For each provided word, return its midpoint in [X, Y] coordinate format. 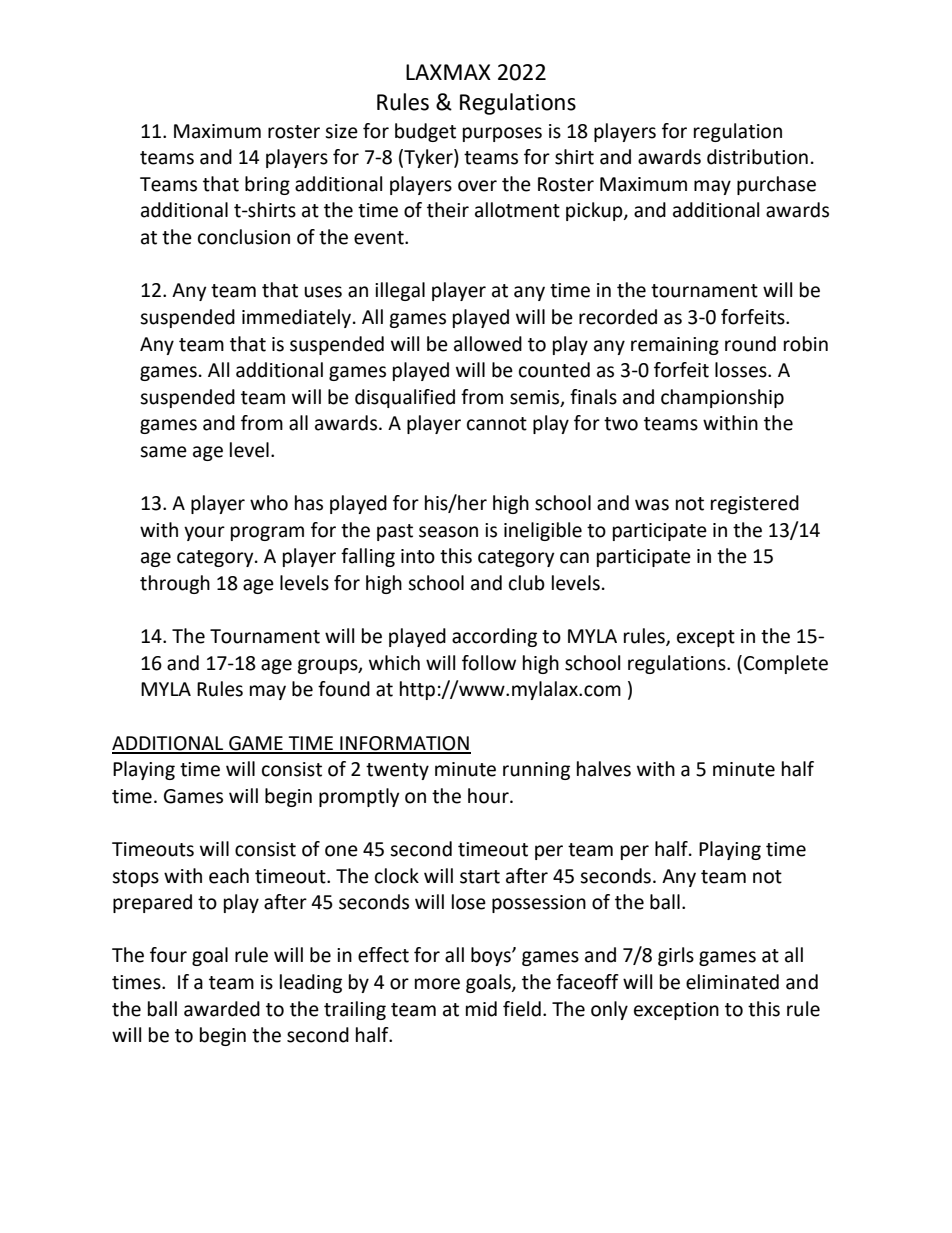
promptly [359, 797]
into [418, 556]
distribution [757, 157]
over [477, 186]
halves [604, 769]
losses [742, 370]
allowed [488, 344]
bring [267, 185]
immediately [298, 318]
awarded [222, 1009]
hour [489, 796]
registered [755, 504]
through [175, 584]
